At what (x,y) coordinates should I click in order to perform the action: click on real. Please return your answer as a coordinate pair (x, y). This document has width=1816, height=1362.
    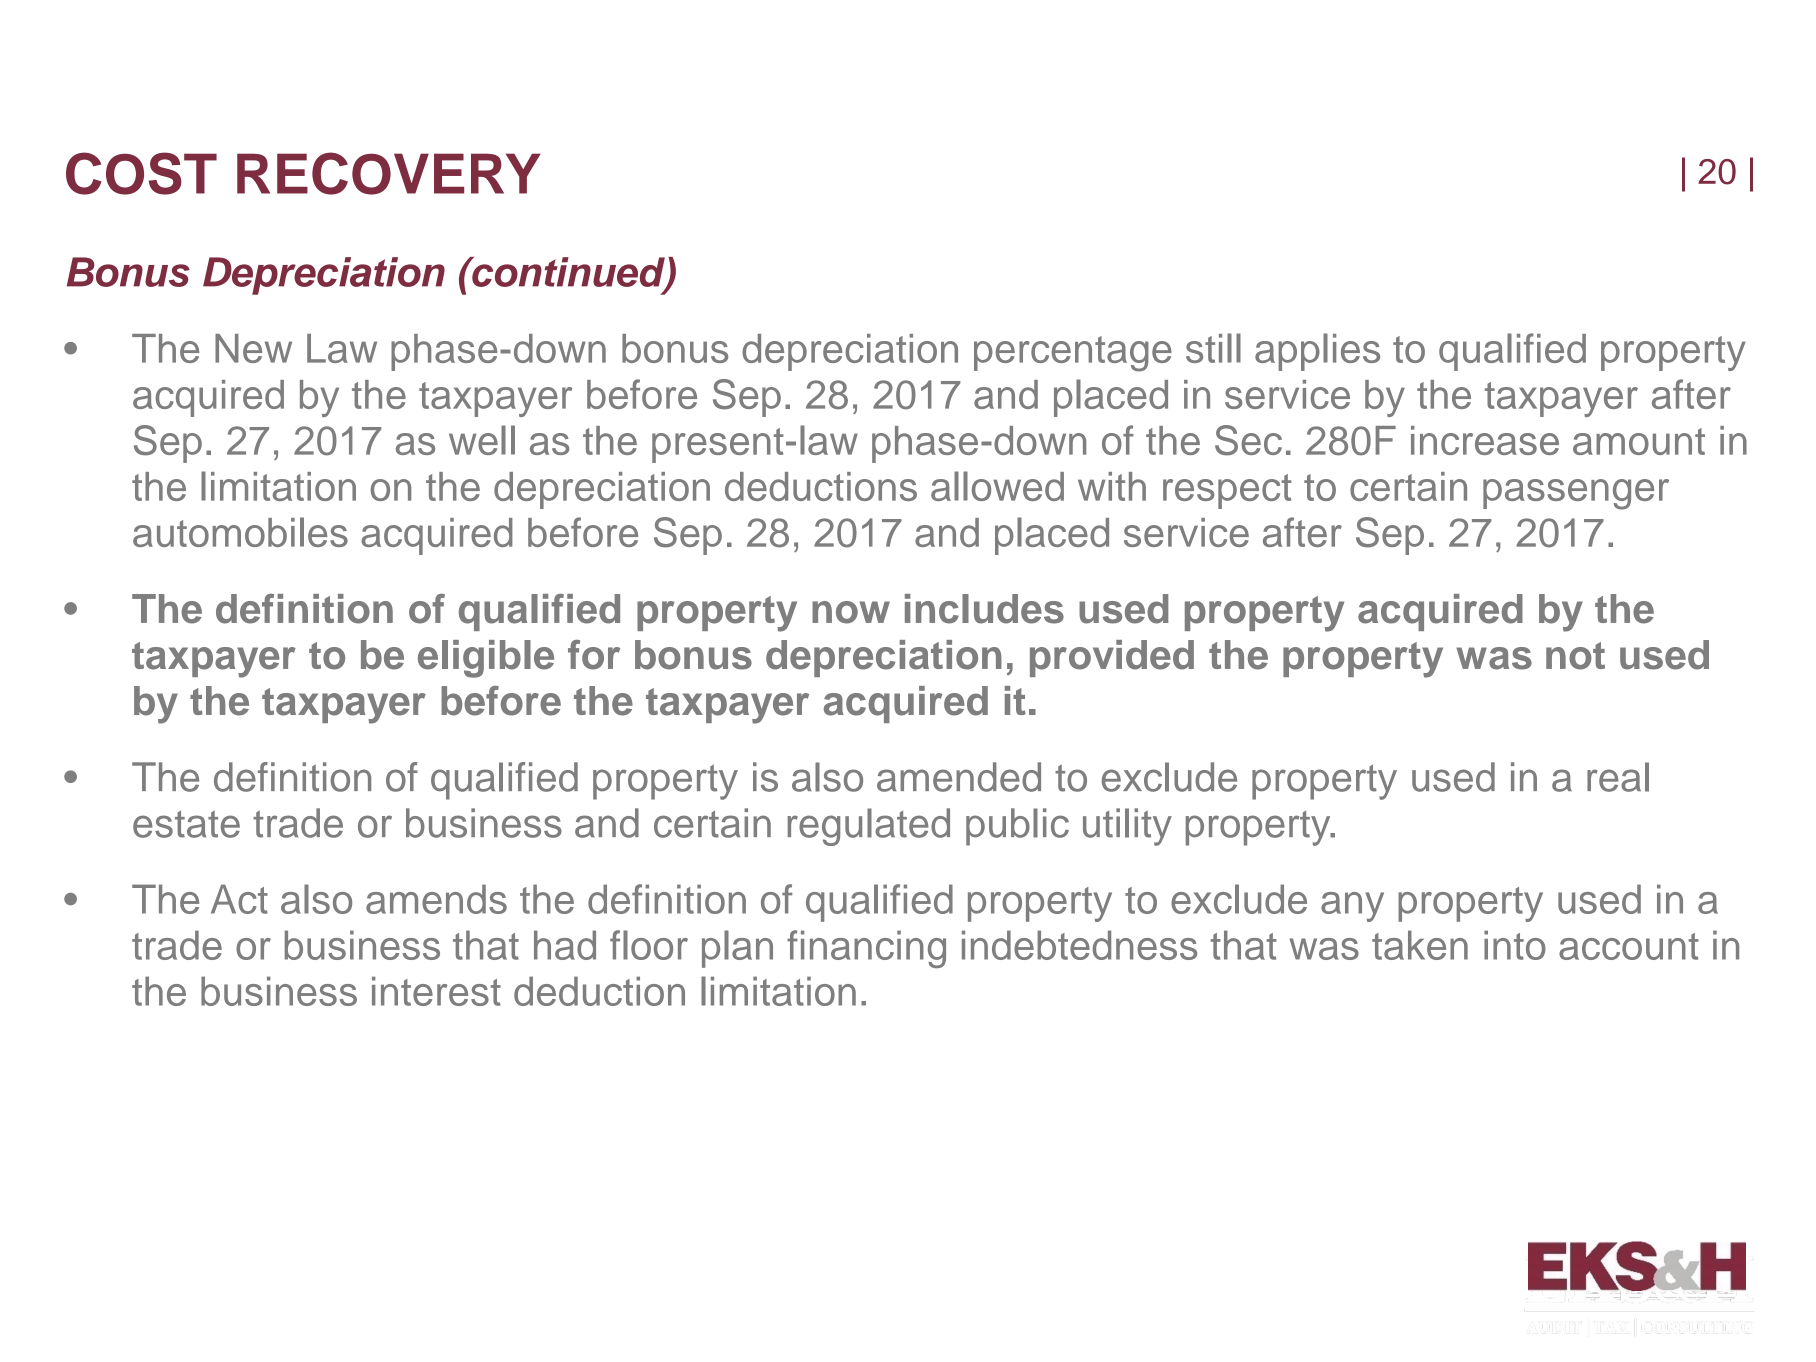
    Looking at the image, I should click on (1618, 777).
